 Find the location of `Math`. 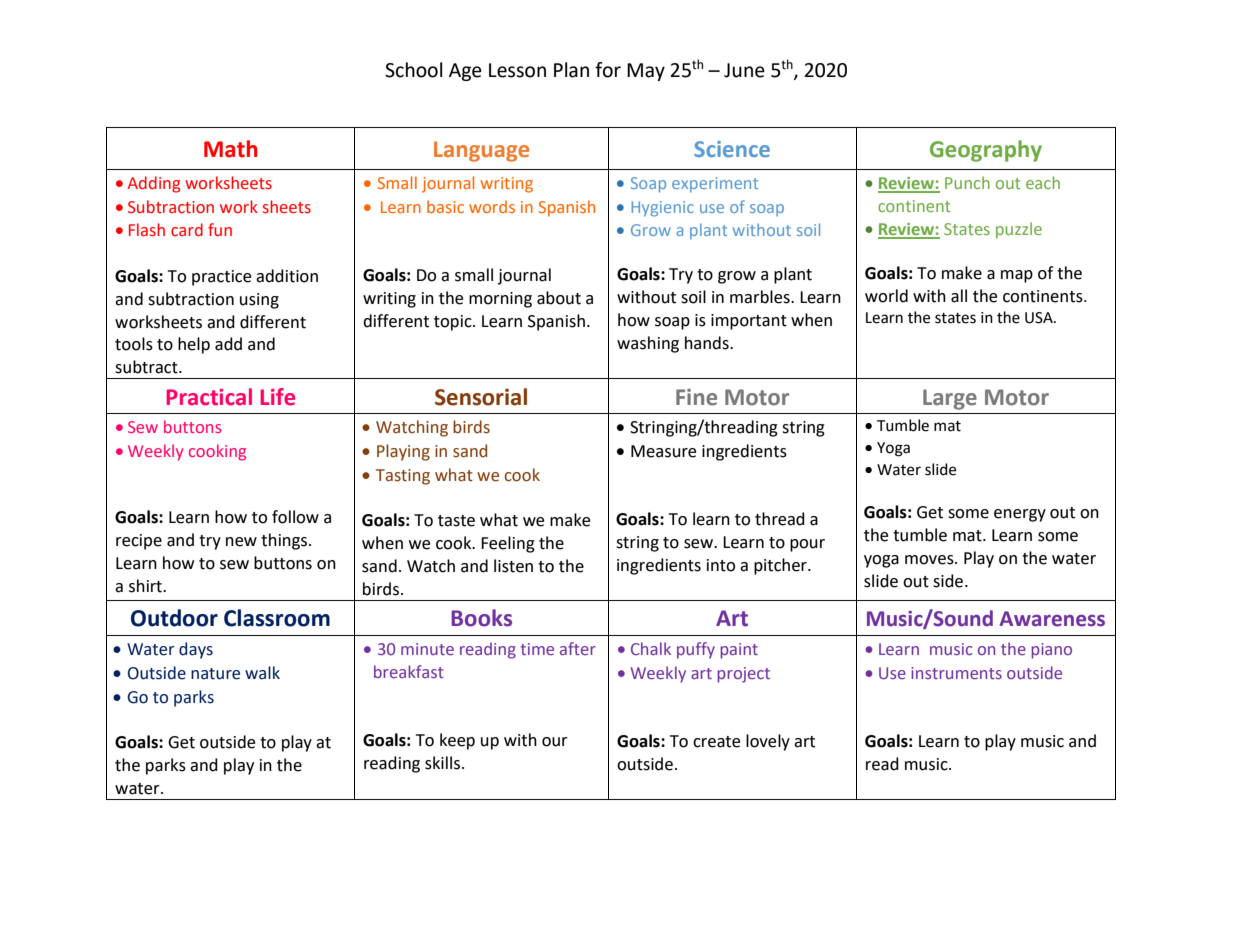

Math is located at coordinates (230, 149).
